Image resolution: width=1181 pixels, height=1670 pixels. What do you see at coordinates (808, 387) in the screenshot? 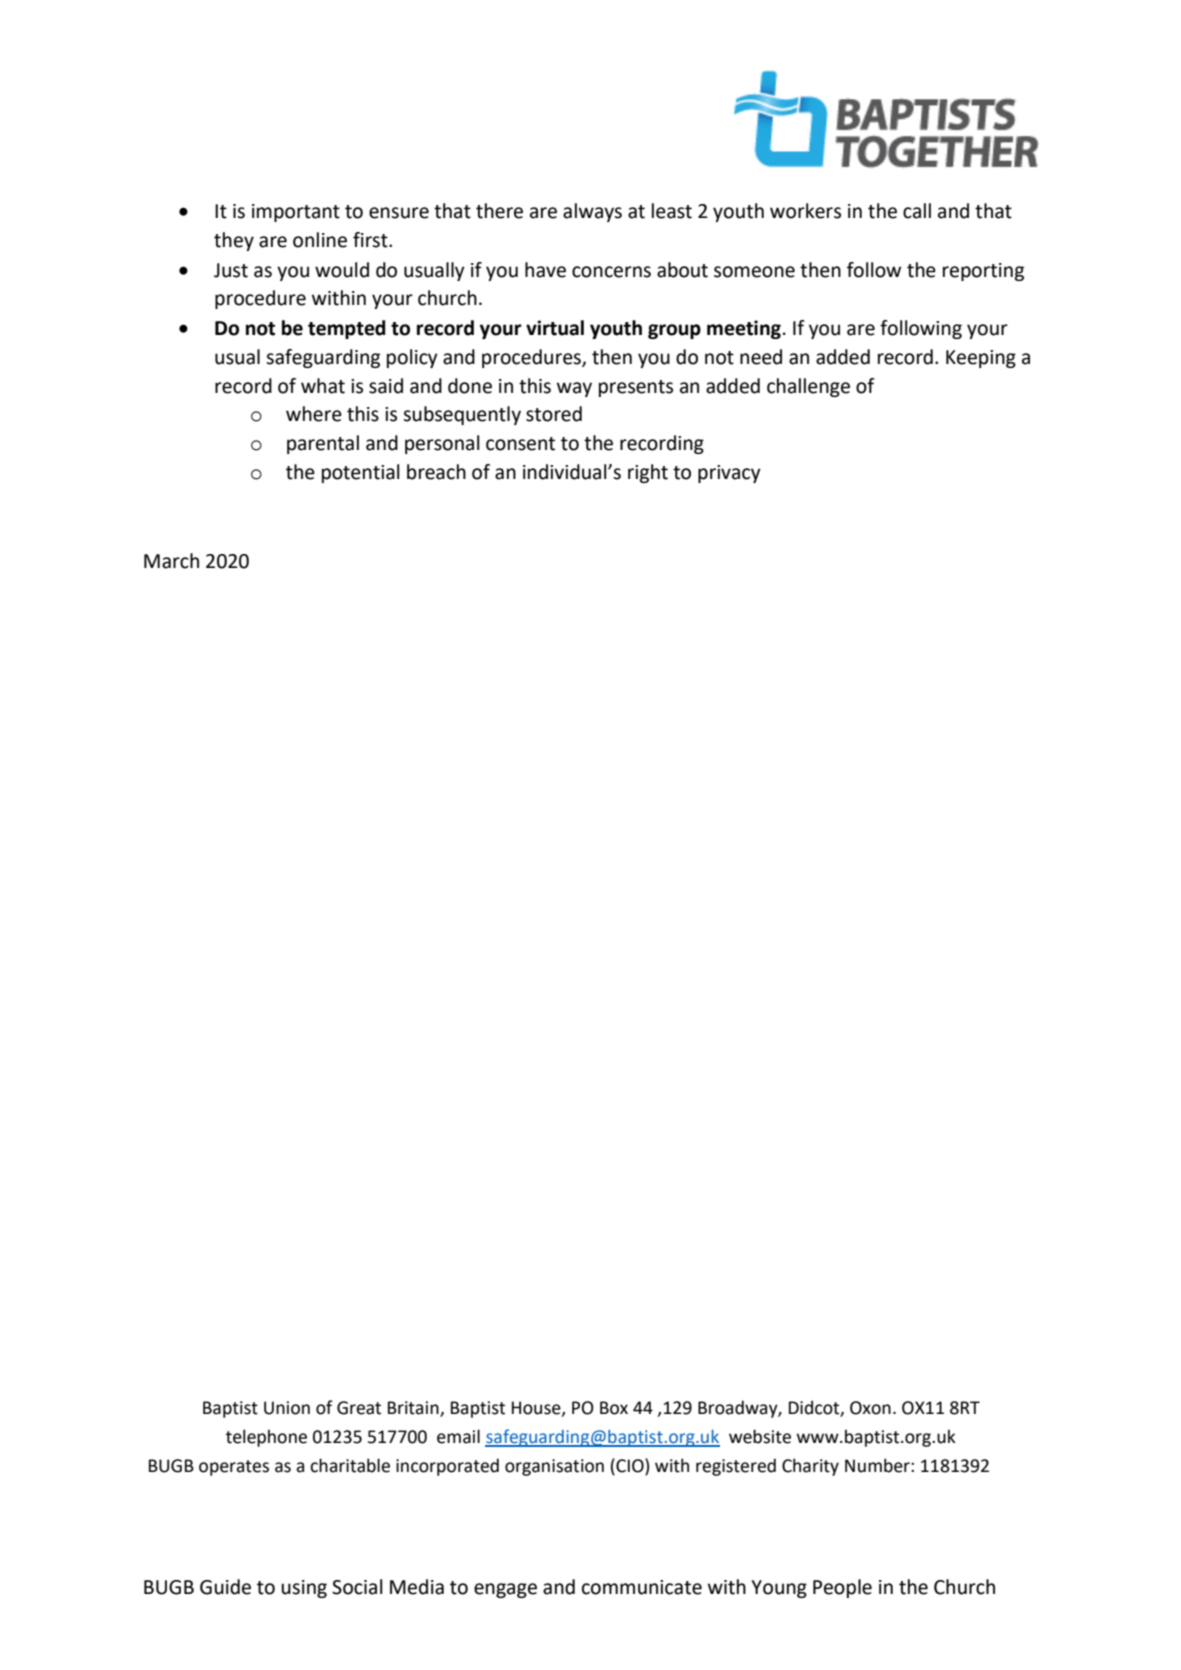
I see `challenge` at bounding box center [808, 387].
